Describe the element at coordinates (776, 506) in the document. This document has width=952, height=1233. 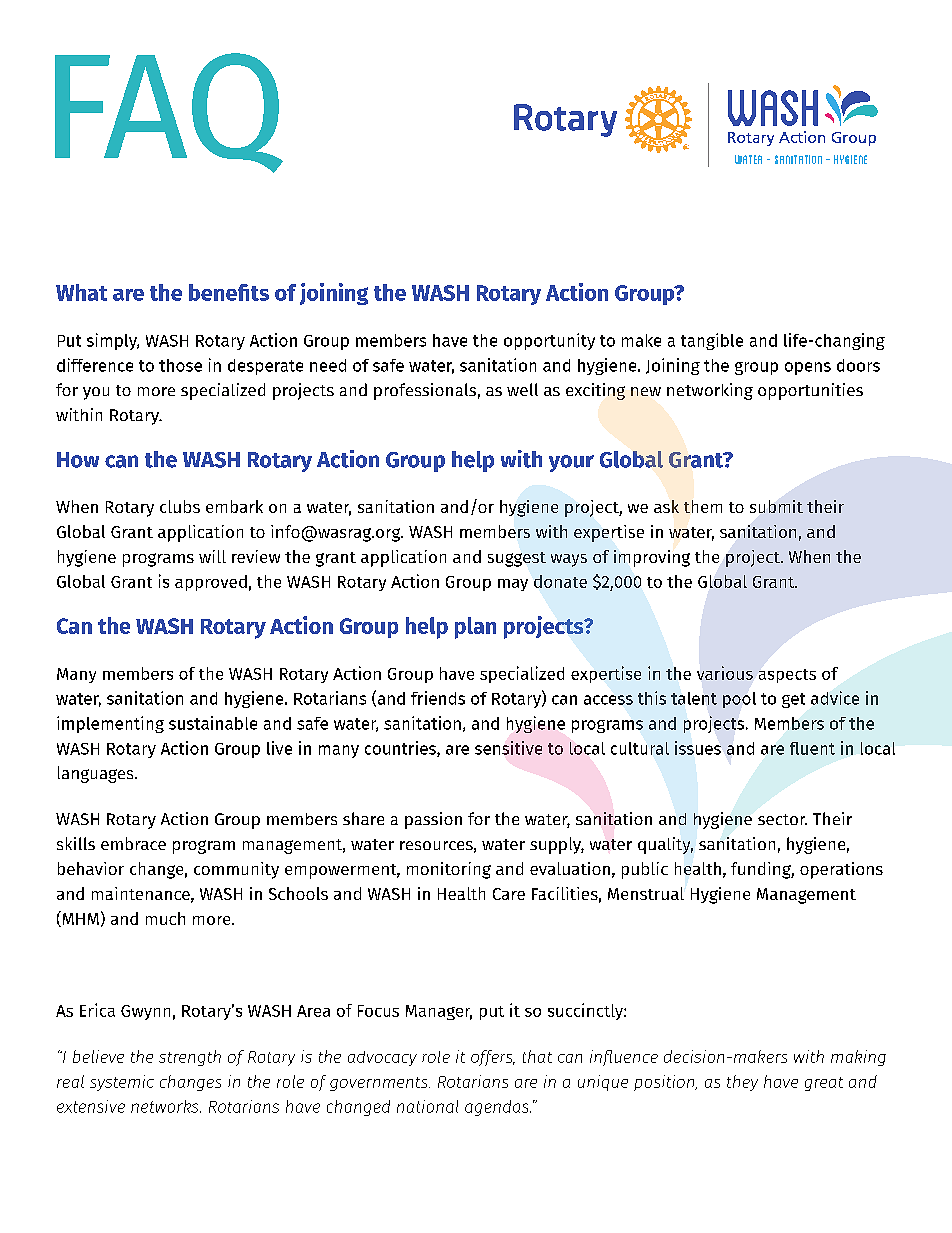
I see `submit` at that location.
